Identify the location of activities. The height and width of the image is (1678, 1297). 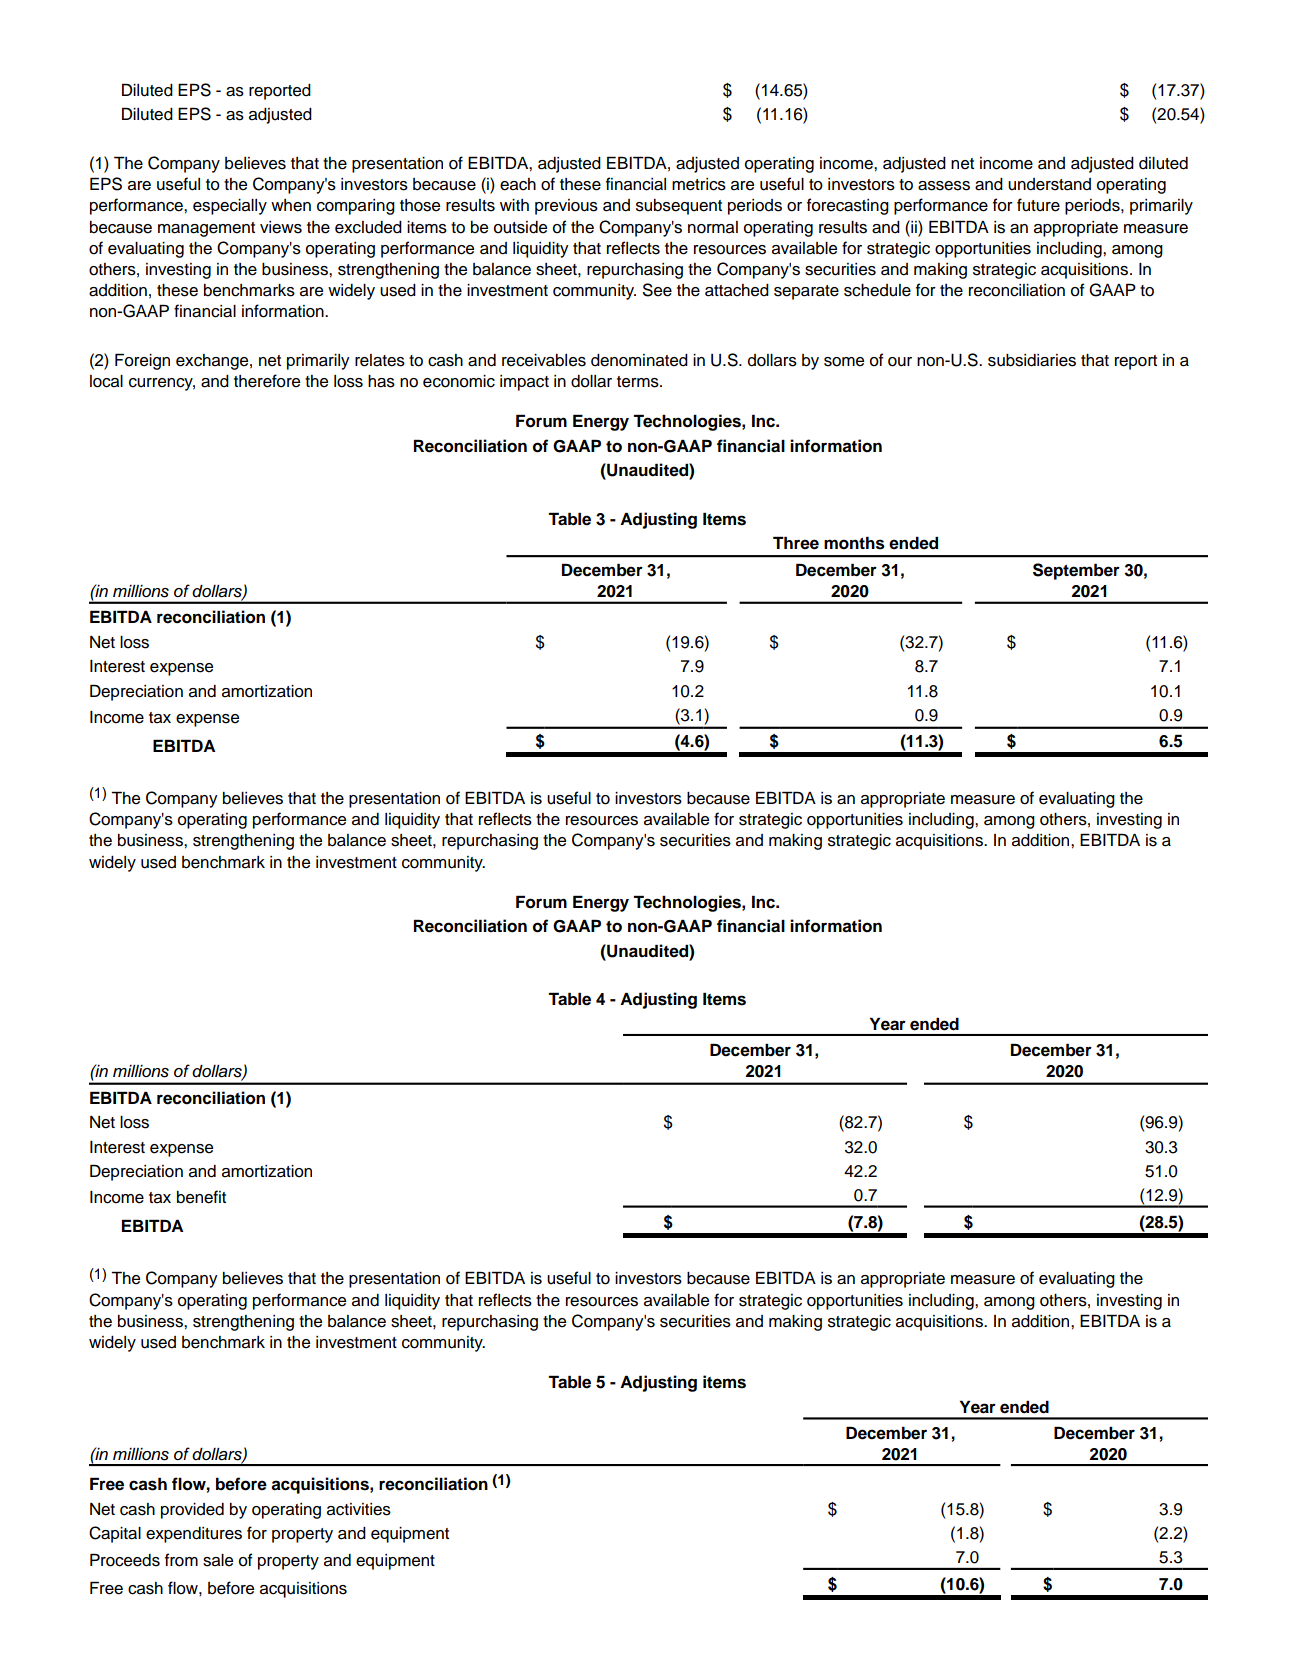
(359, 1509).
